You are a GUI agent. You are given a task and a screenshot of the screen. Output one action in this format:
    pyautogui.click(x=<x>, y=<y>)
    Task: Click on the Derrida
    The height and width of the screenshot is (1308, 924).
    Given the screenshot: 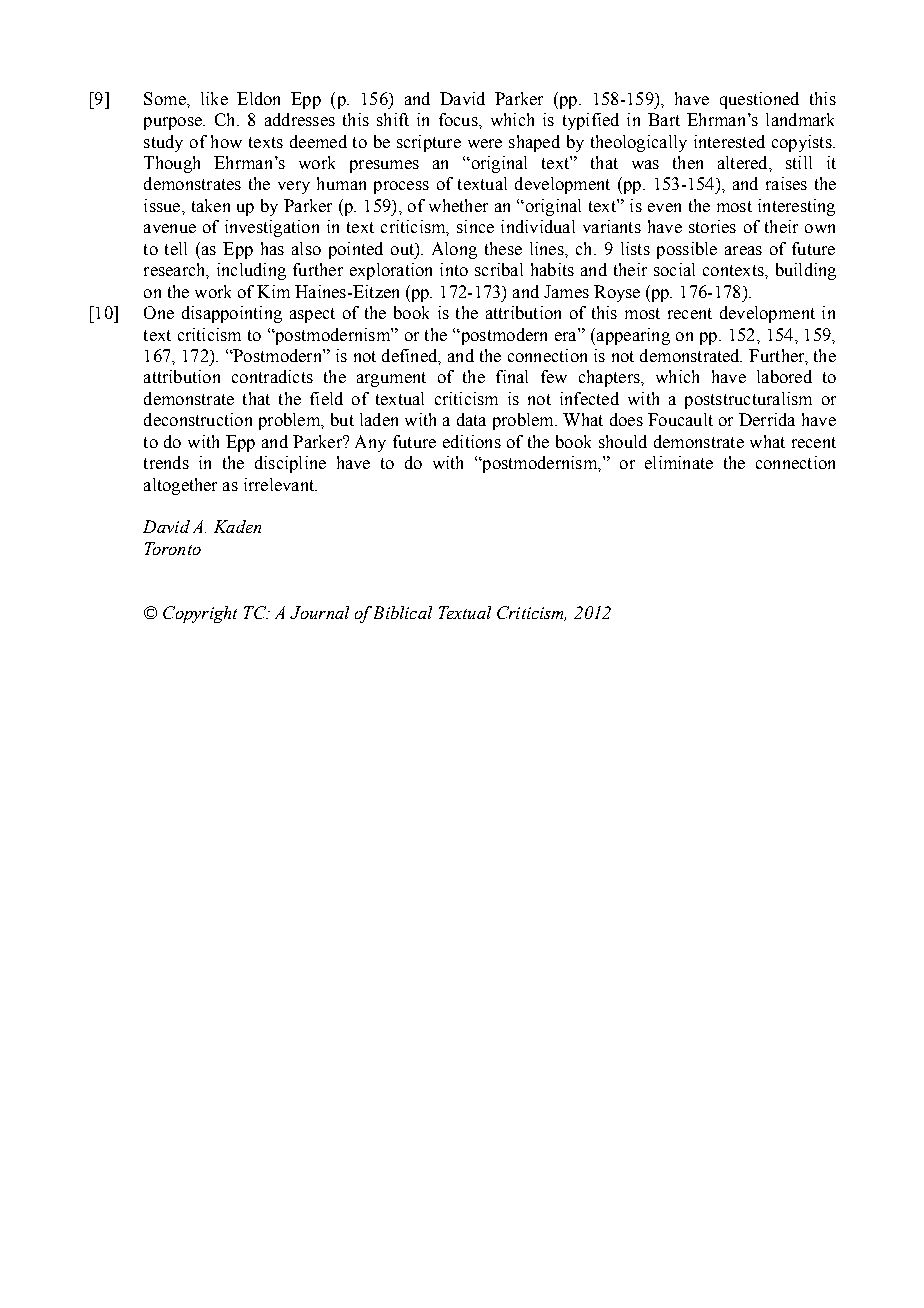 What is the action you would take?
    pyautogui.click(x=767, y=419)
